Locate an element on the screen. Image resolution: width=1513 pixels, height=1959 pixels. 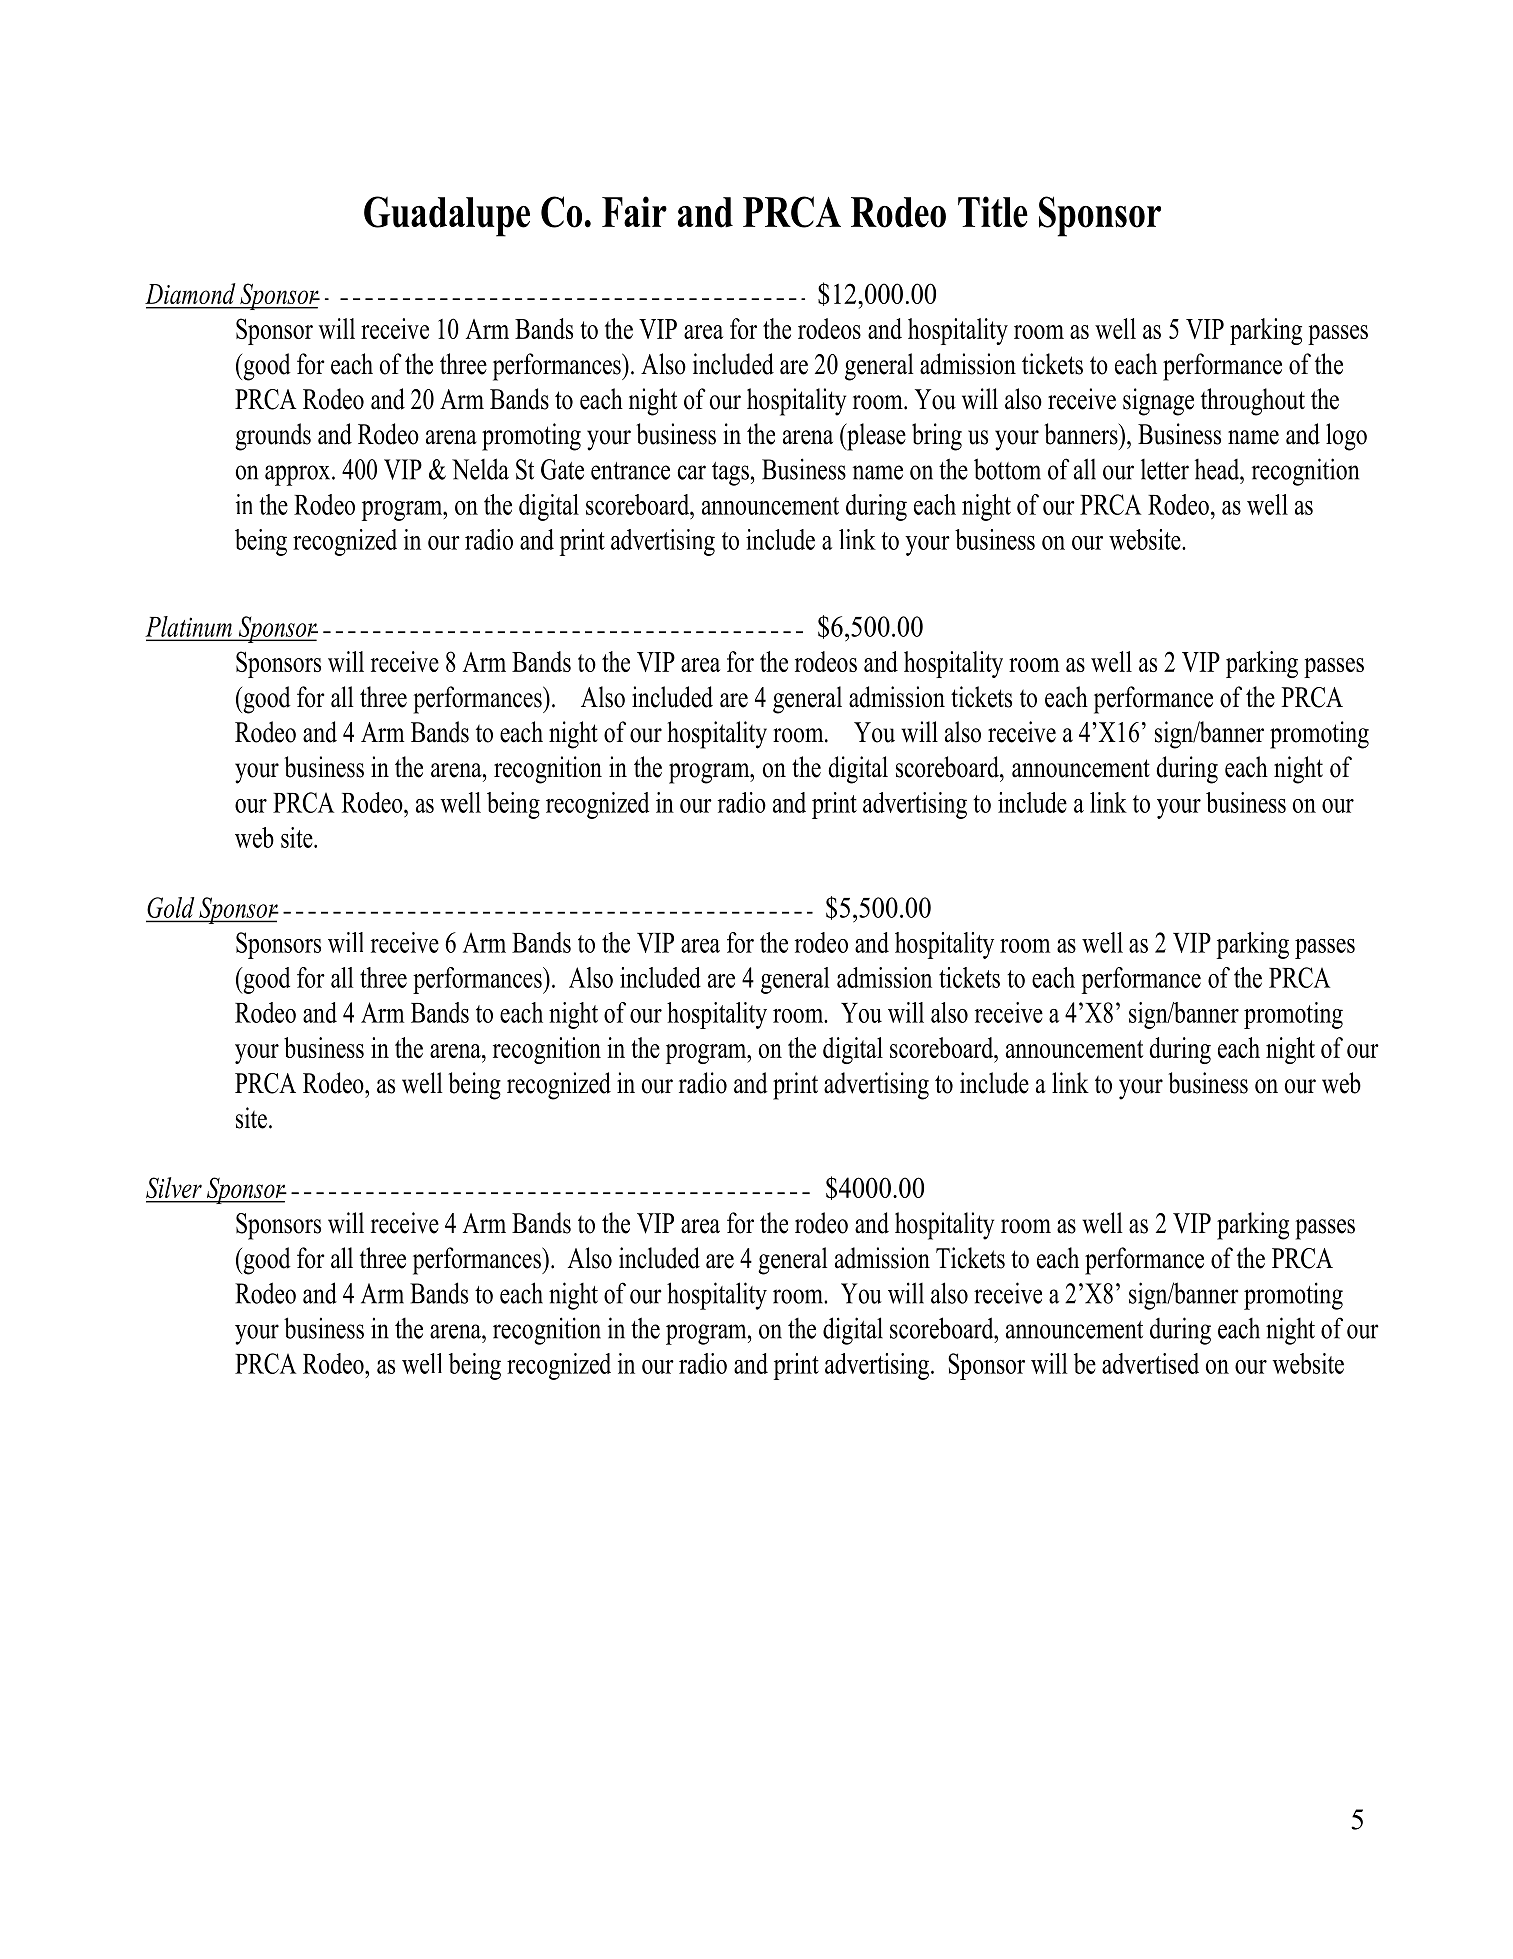
car is located at coordinates (692, 472).
